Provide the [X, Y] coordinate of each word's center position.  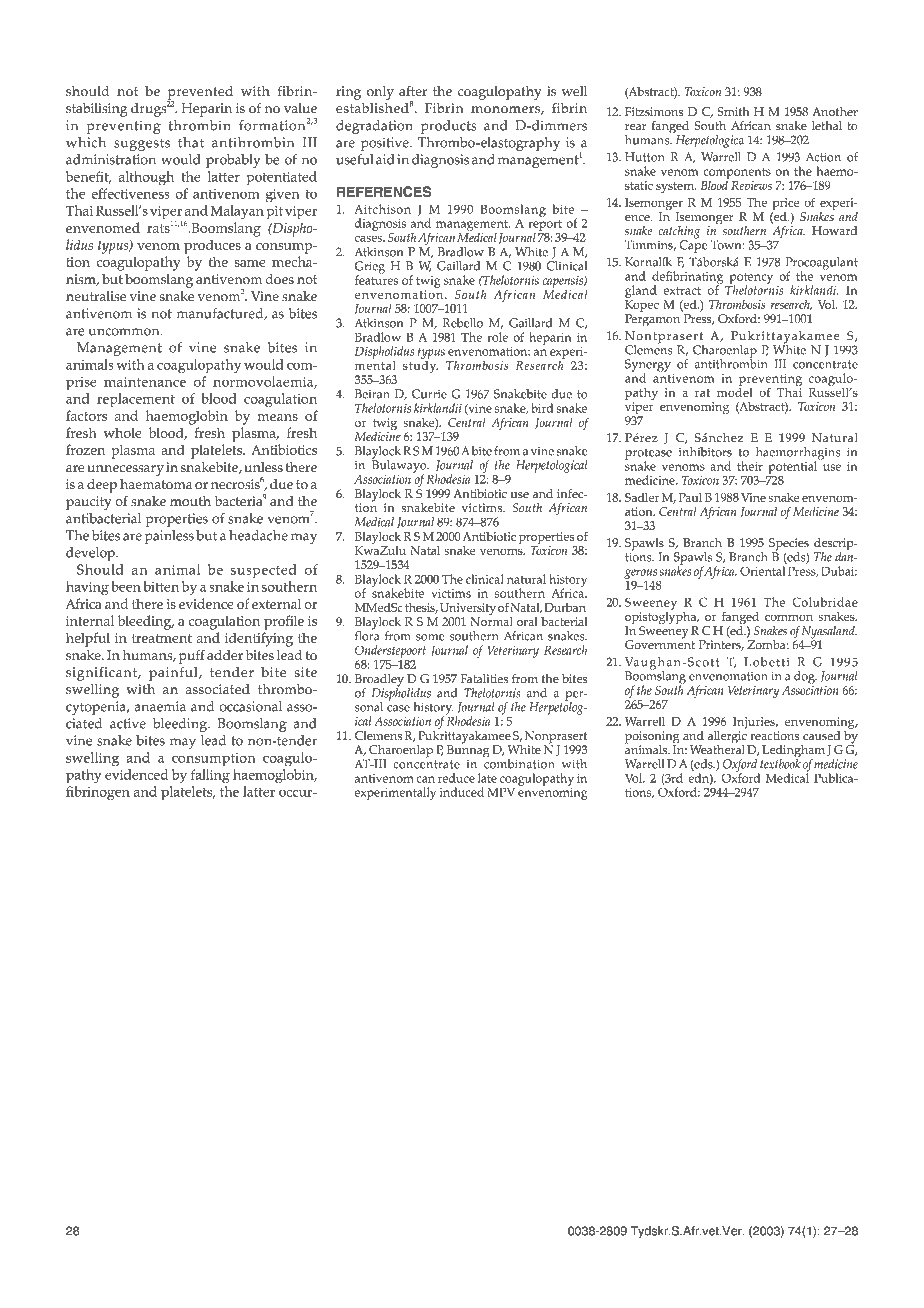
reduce [456, 778]
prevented [200, 94]
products [448, 127]
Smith [733, 112]
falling [210, 776]
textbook [780, 763]
